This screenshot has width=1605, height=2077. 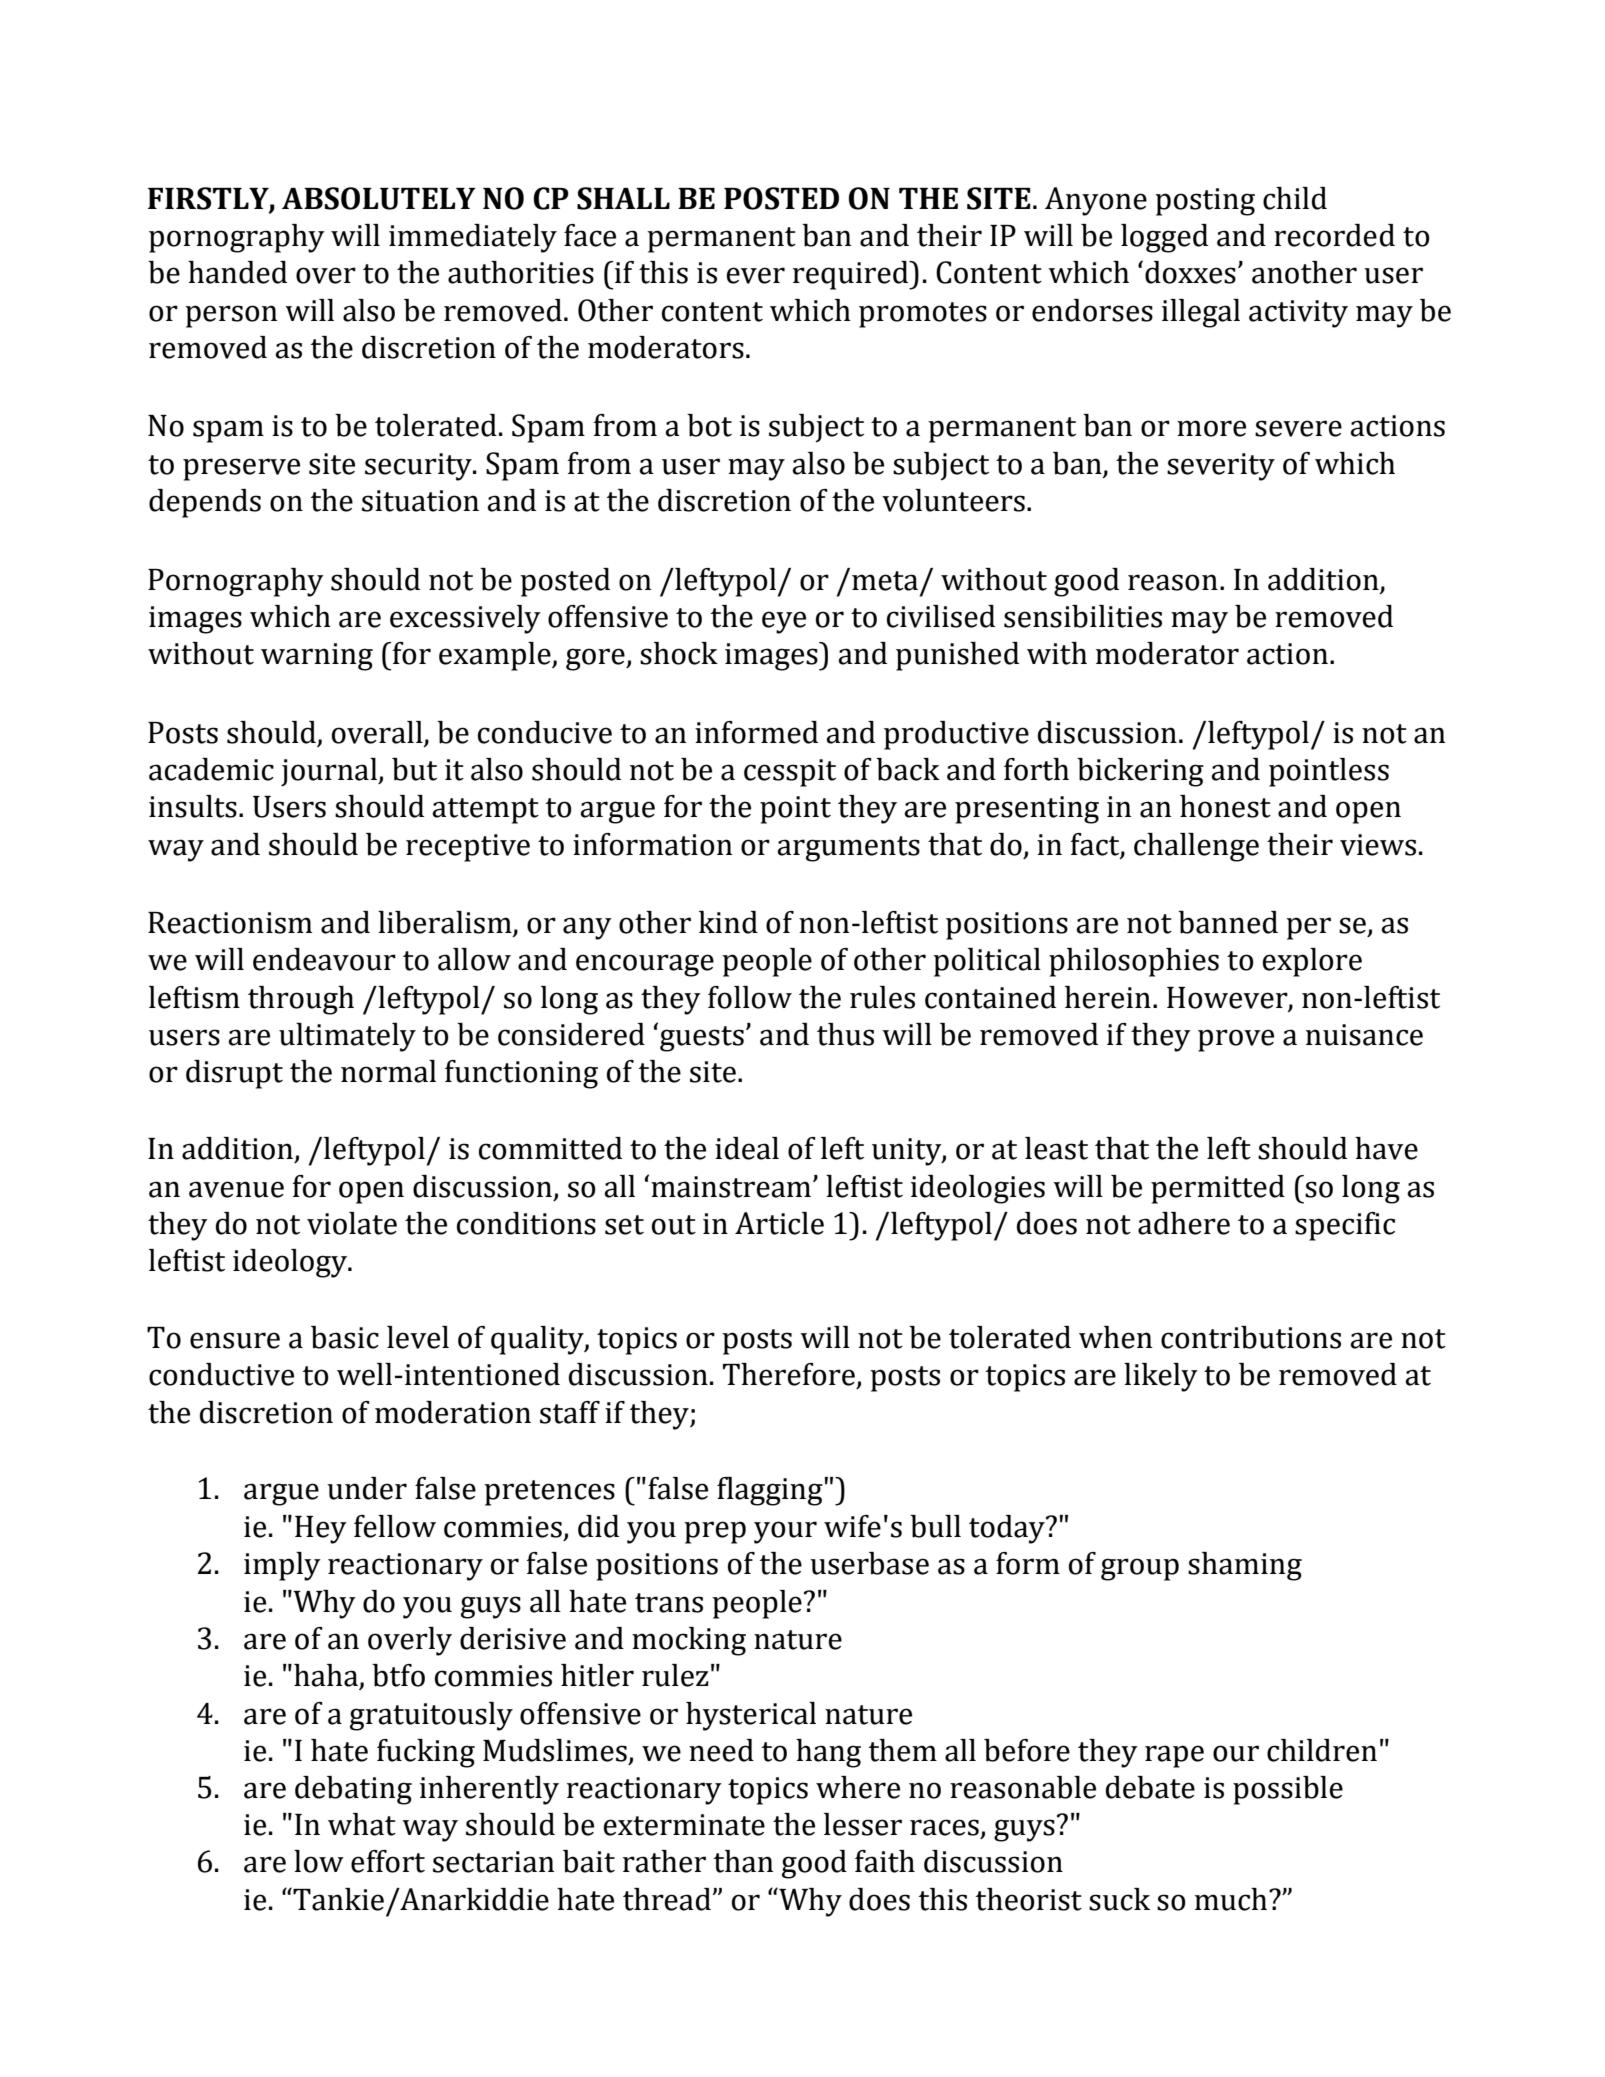 What do you see at coordinates (1205, 202) in the screenshot?
I see `posting` at bounding box center [1205, 202].
